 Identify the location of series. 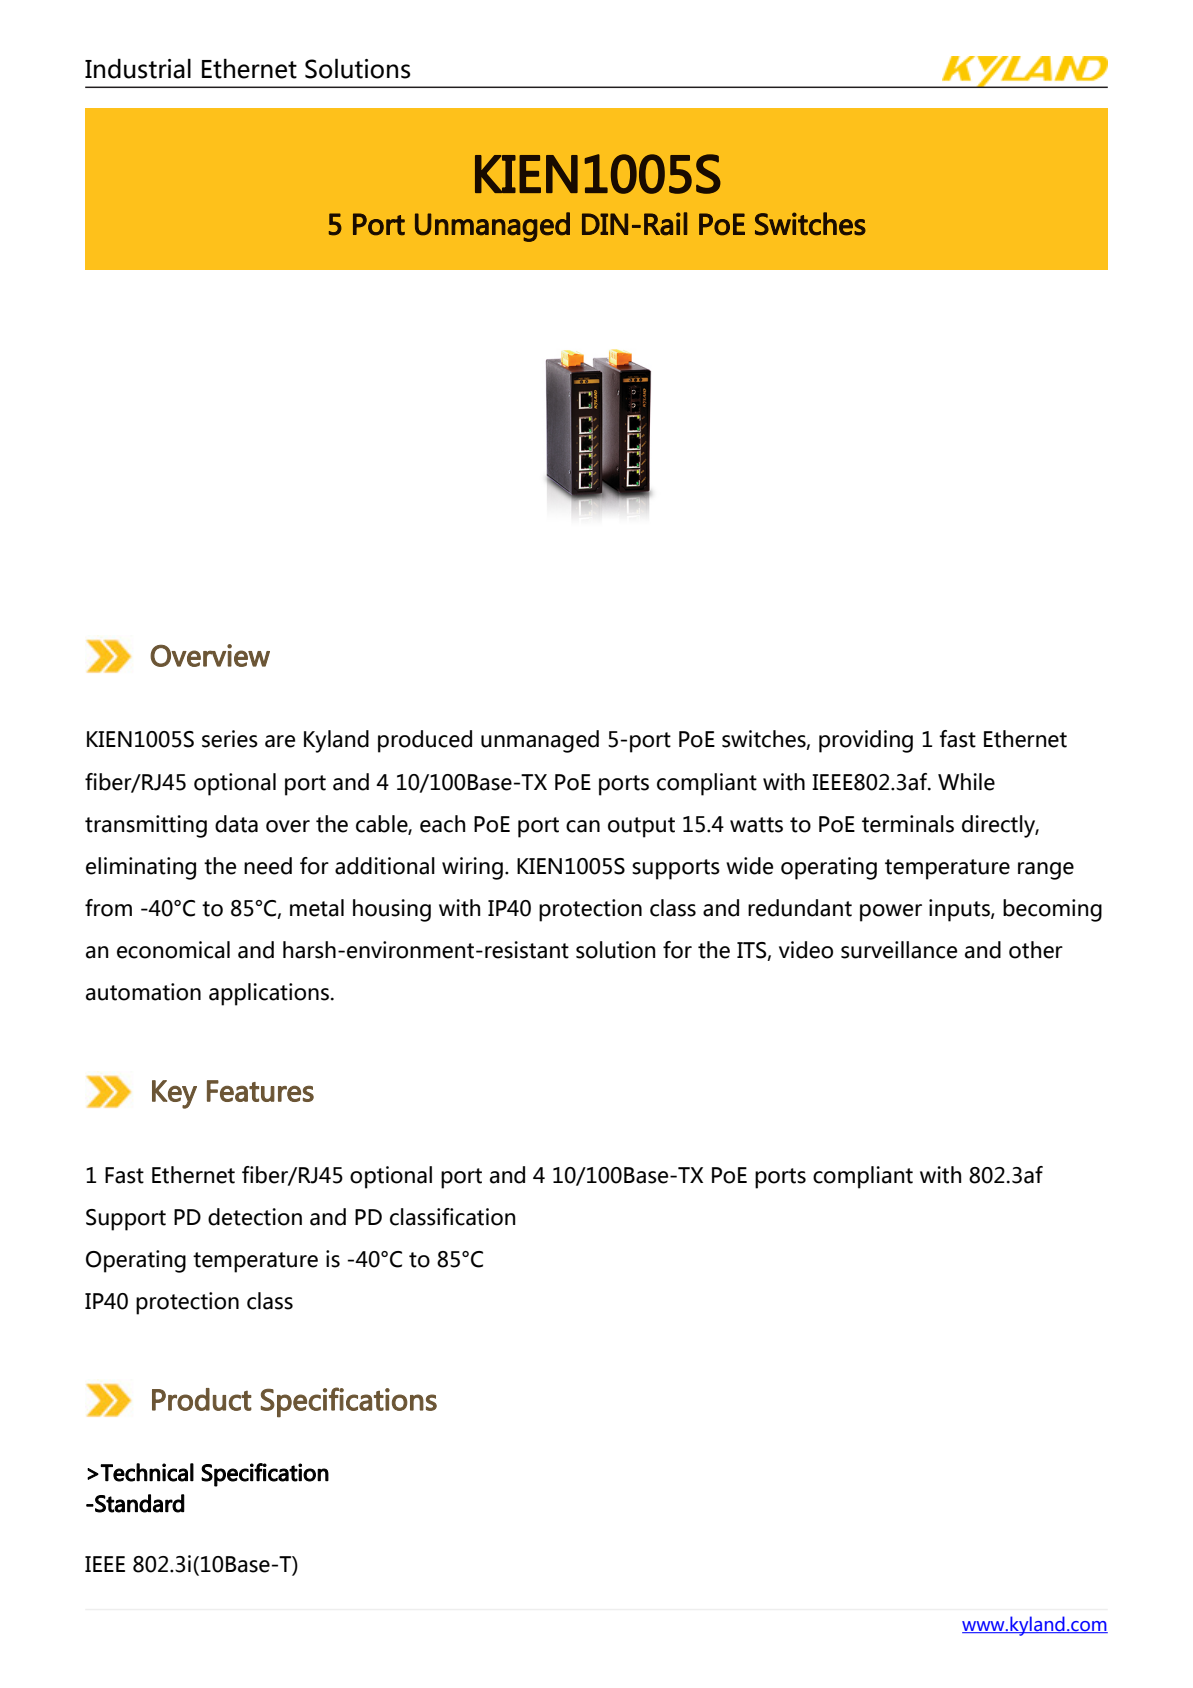
(230, 739).
